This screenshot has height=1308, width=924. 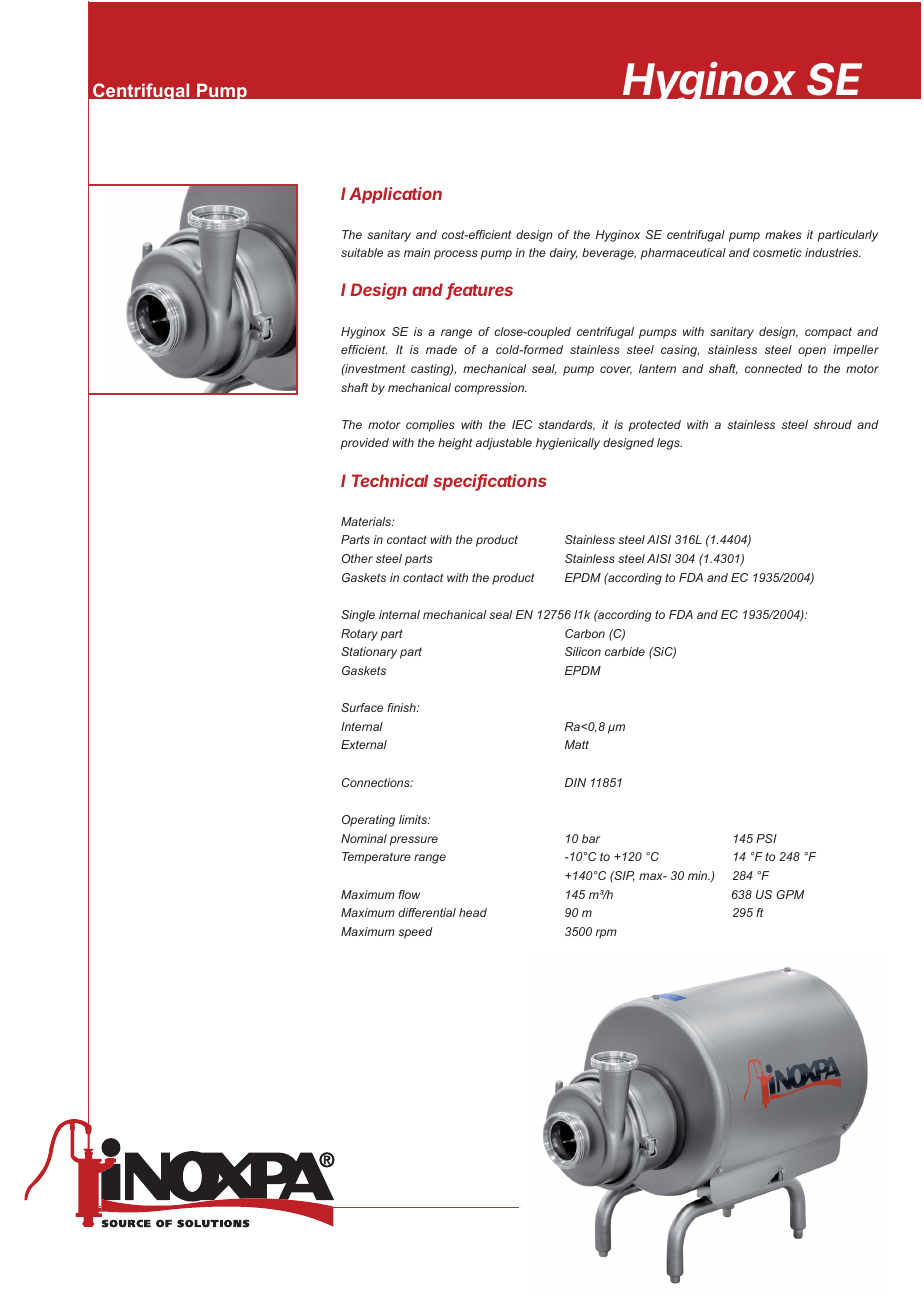 I want to click on PSI, so click(x=766, y=838).
